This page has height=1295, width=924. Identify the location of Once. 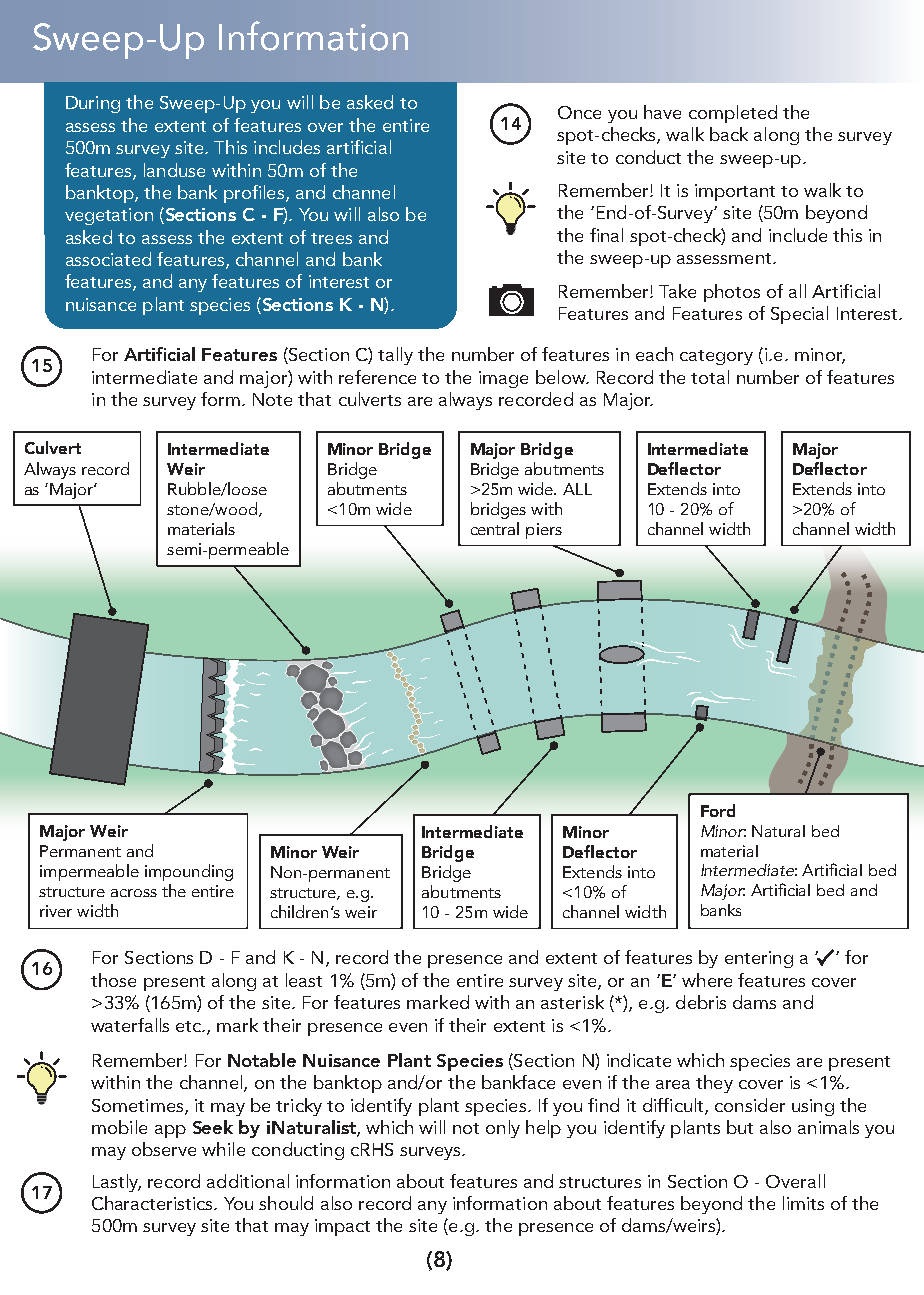
(579, 112).
